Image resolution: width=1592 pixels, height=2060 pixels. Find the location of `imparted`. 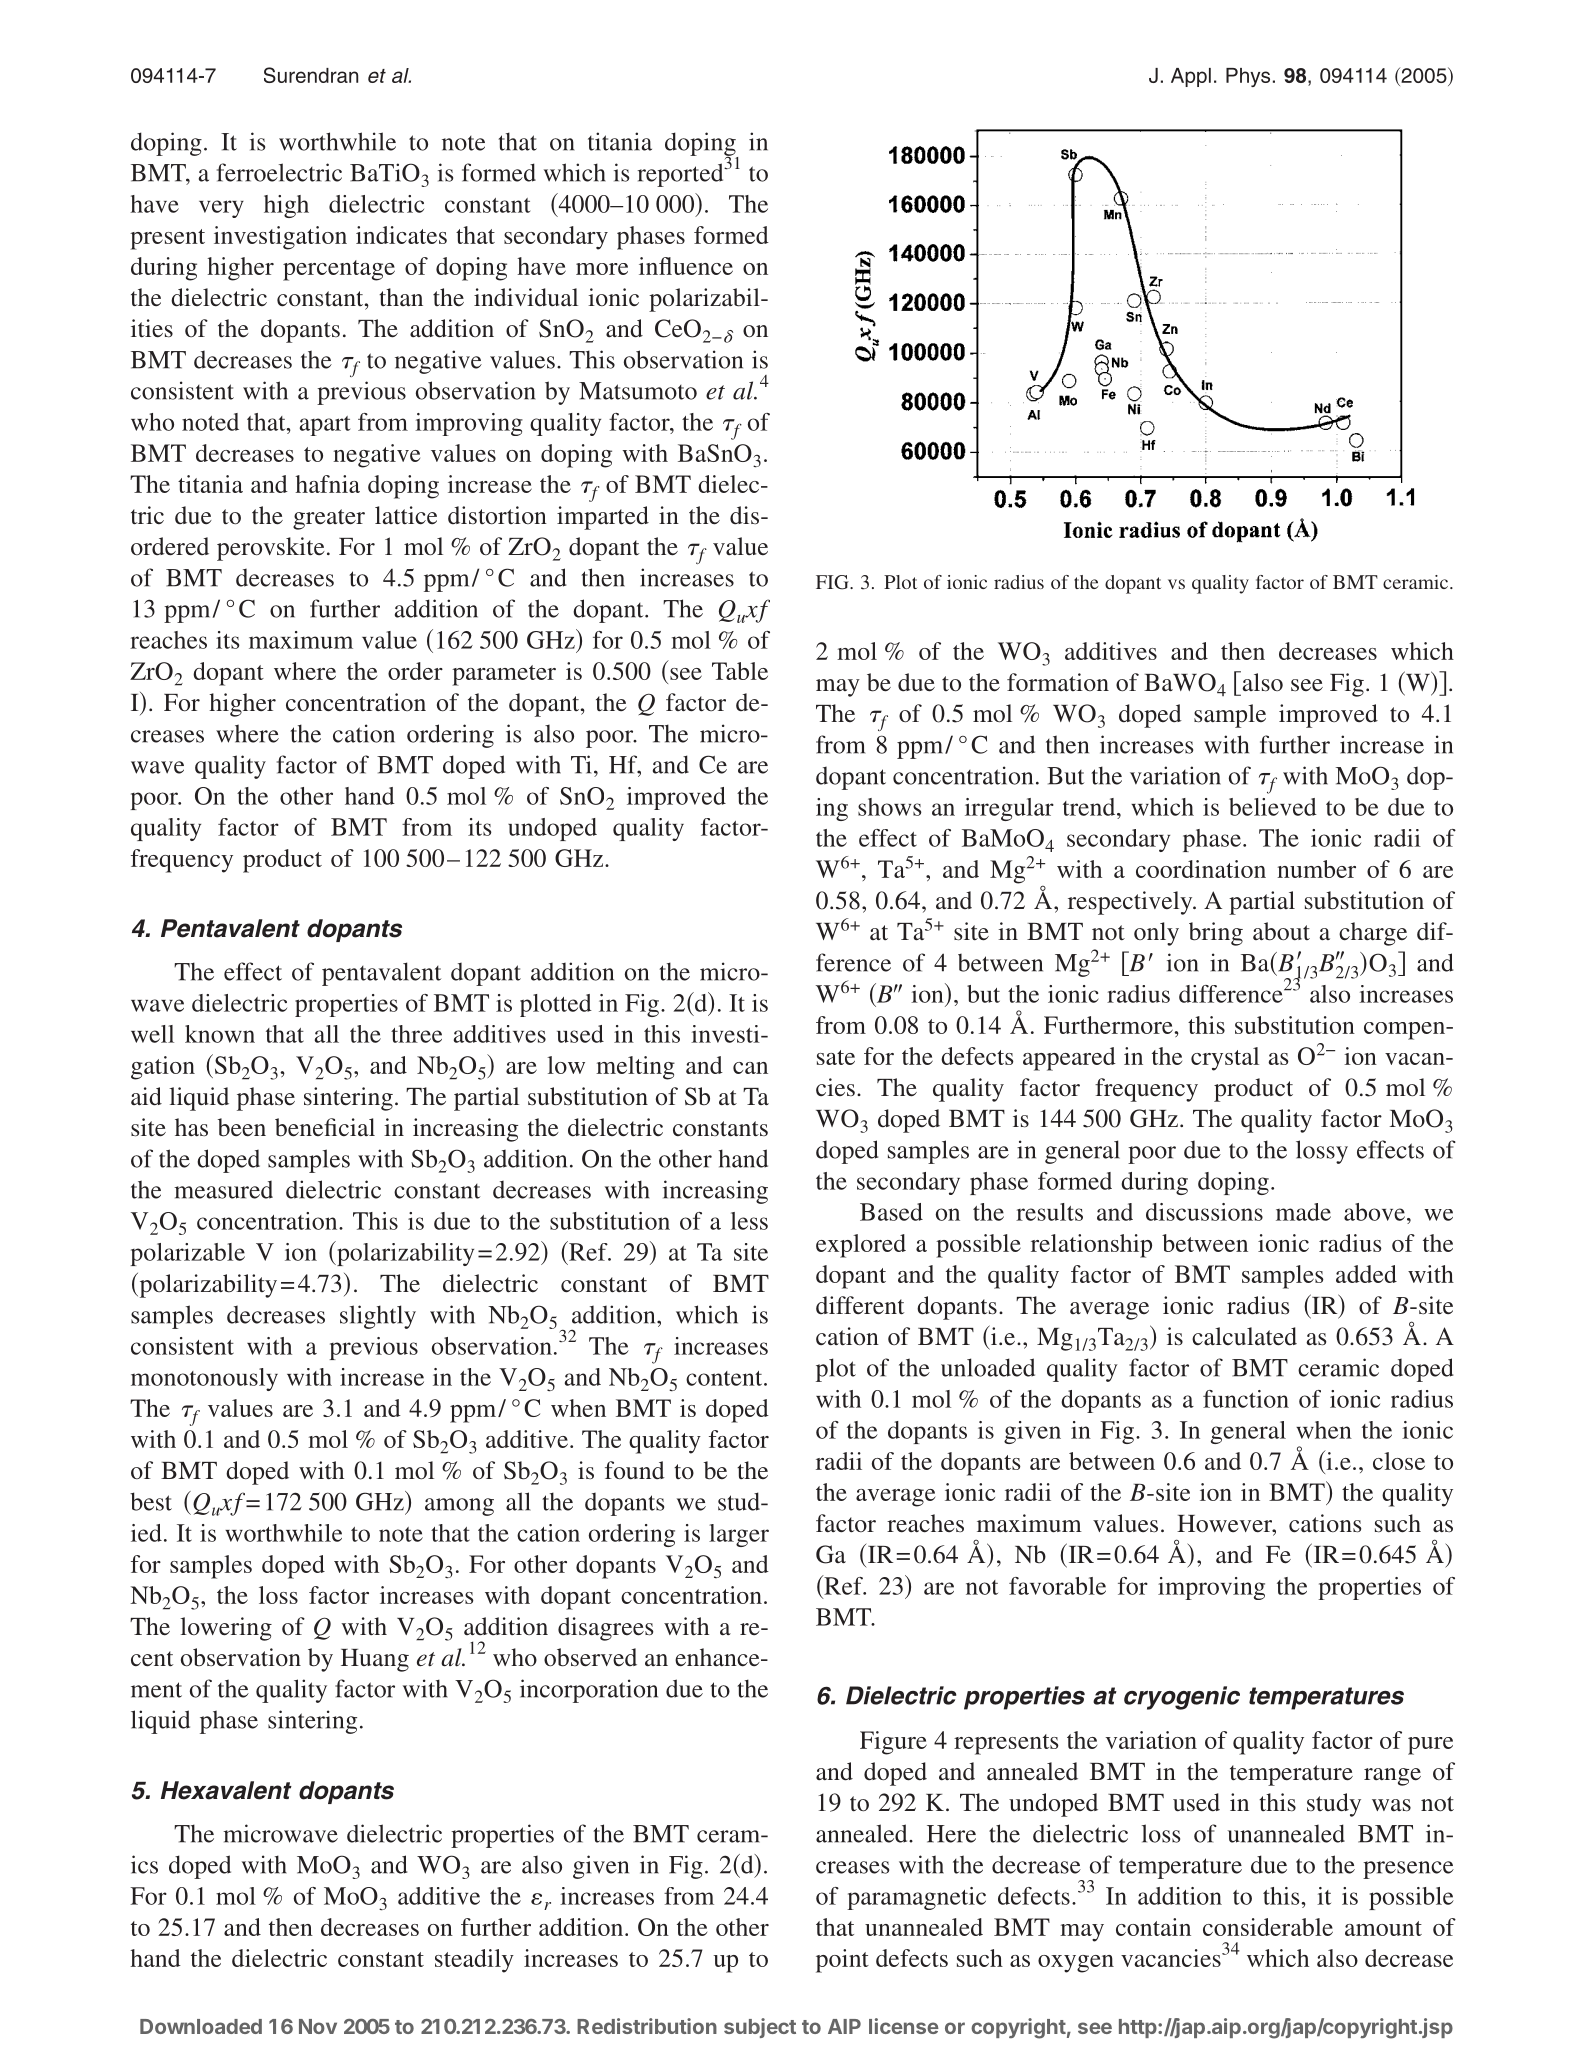

imparted is located at coordinates (603, 518).
